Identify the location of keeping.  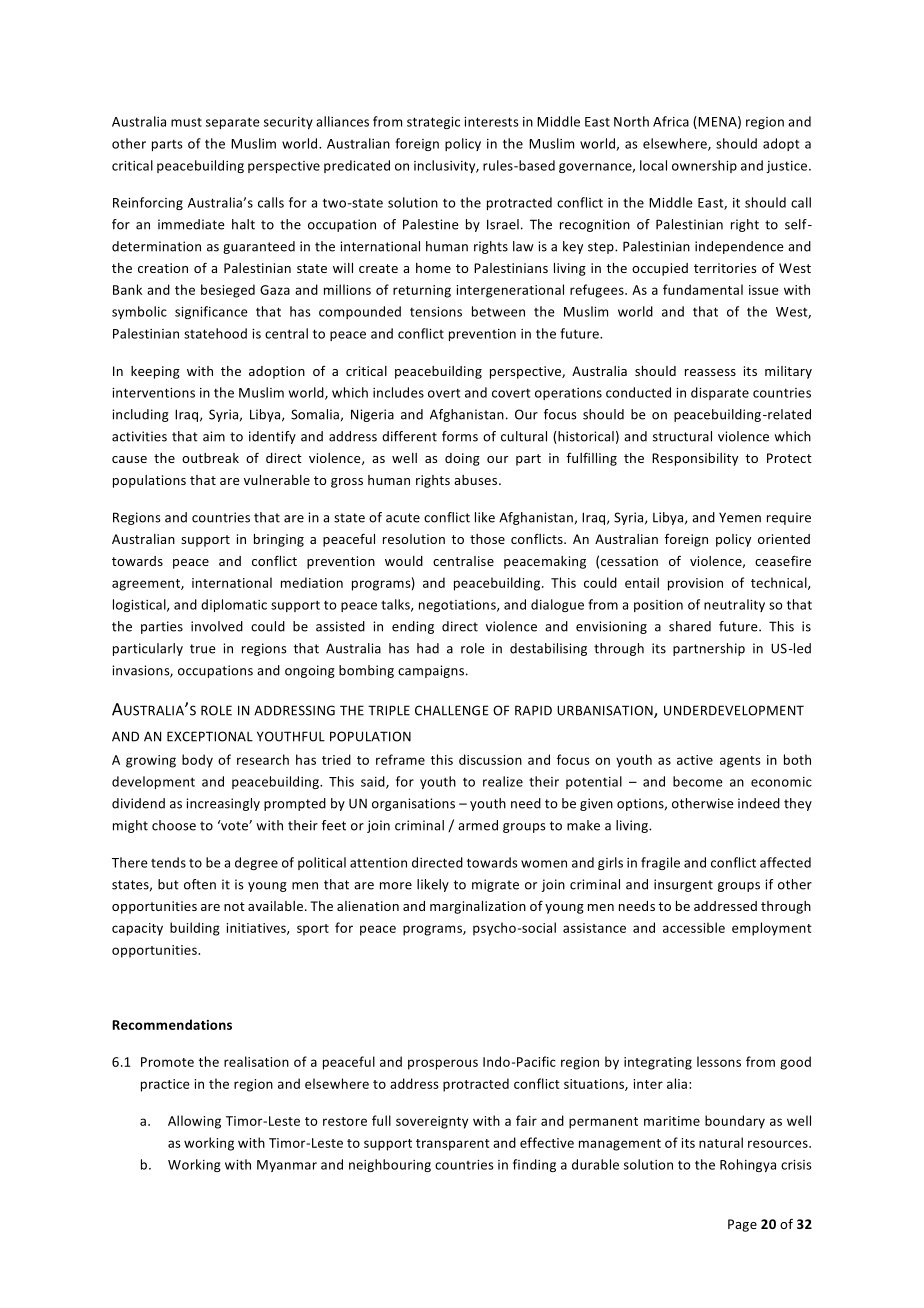
(155, 372).
